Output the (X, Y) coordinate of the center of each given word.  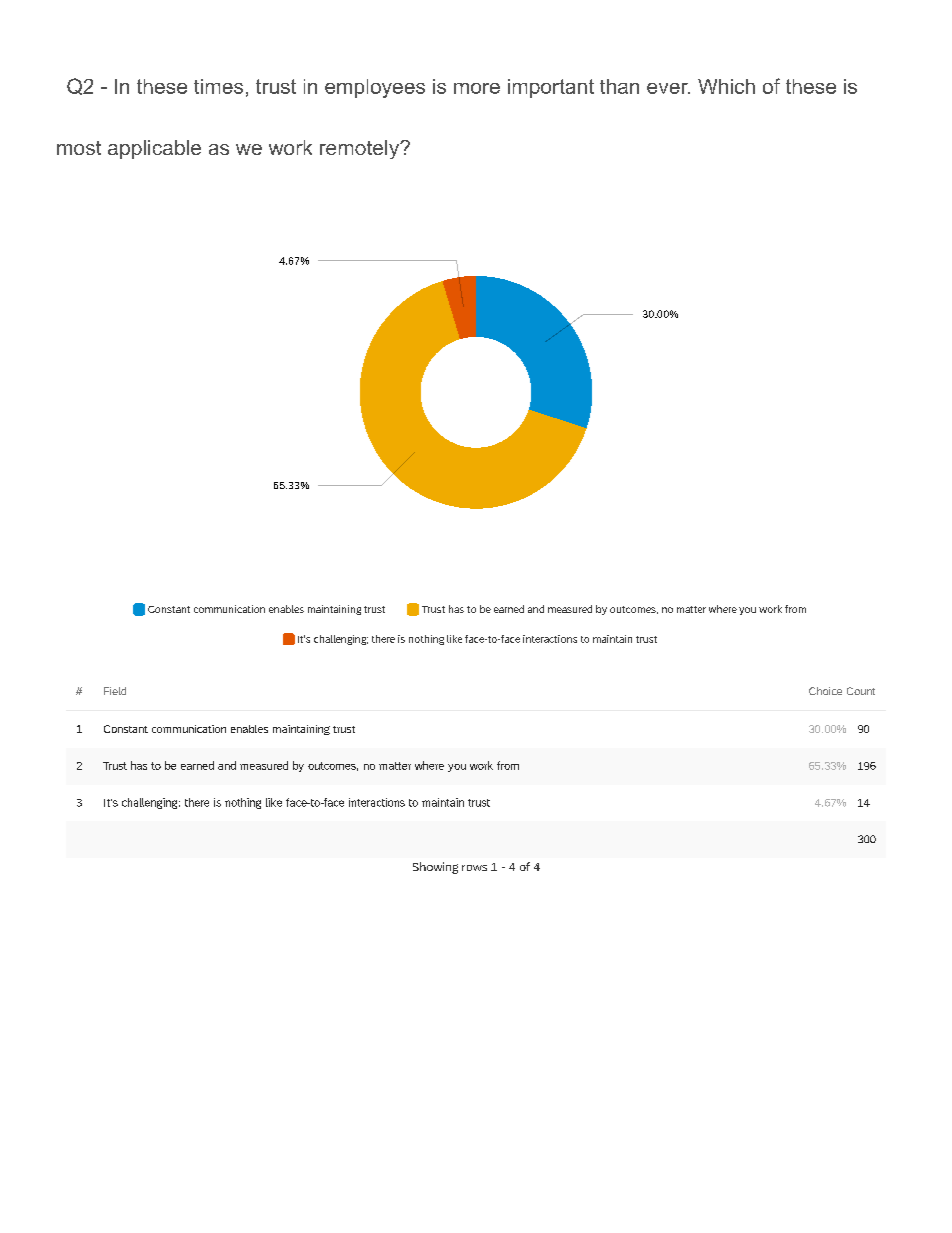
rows (474, 868)
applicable (154, 149)
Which (726, 86)
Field (115, 691)
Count (861, 691)
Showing (435, 868)
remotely (360, 149)
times (218, 86)
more (477, 88)
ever (668, 88)
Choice (825, 691)
